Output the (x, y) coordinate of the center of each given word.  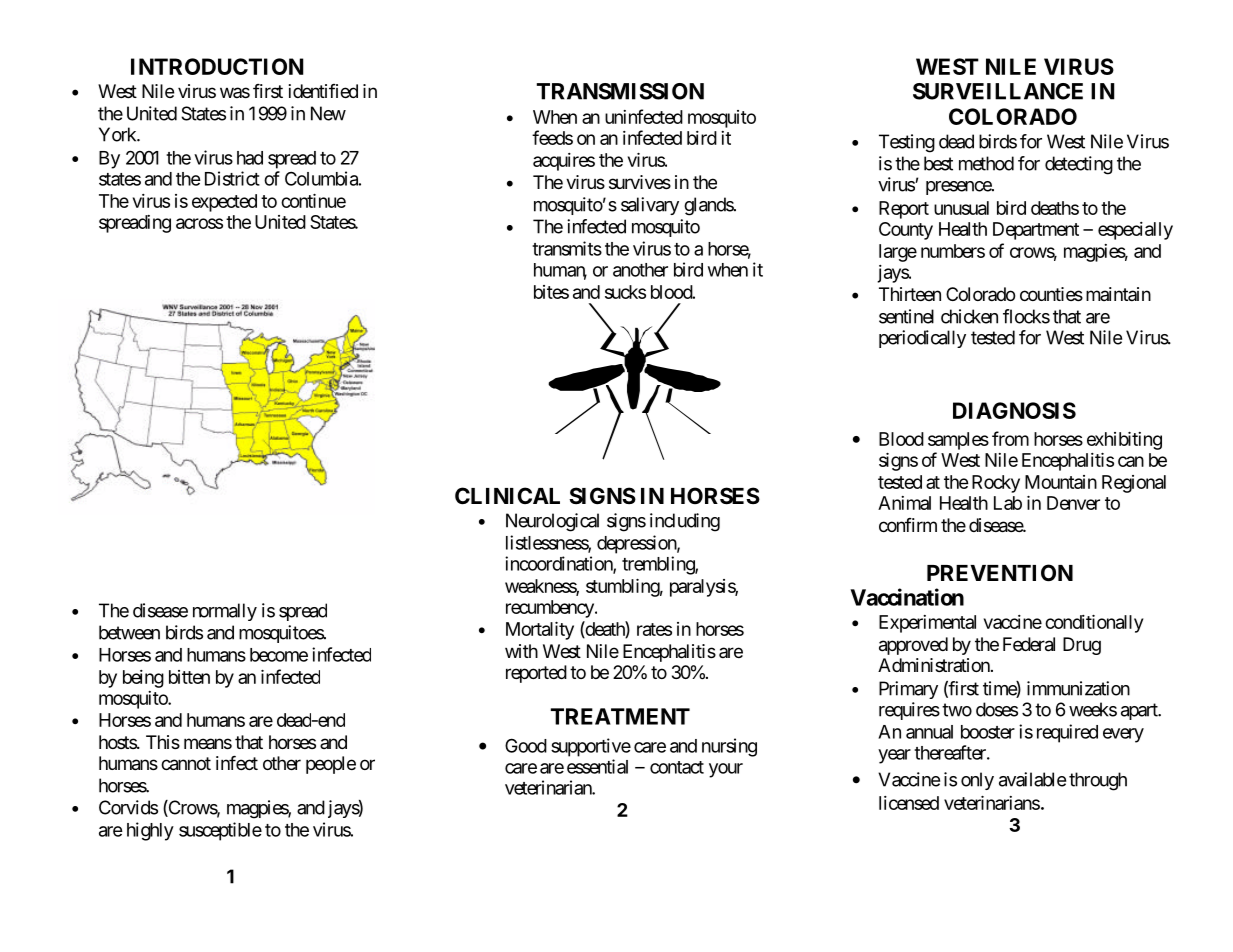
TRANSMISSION (620, 91)
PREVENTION (1000, 573)
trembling (659, 565)
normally (225, 612)
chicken (969, 316)
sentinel (906, 316)
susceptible (220, 831)
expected (224, 203)
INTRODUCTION (217, 66)
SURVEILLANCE (998, 91)
